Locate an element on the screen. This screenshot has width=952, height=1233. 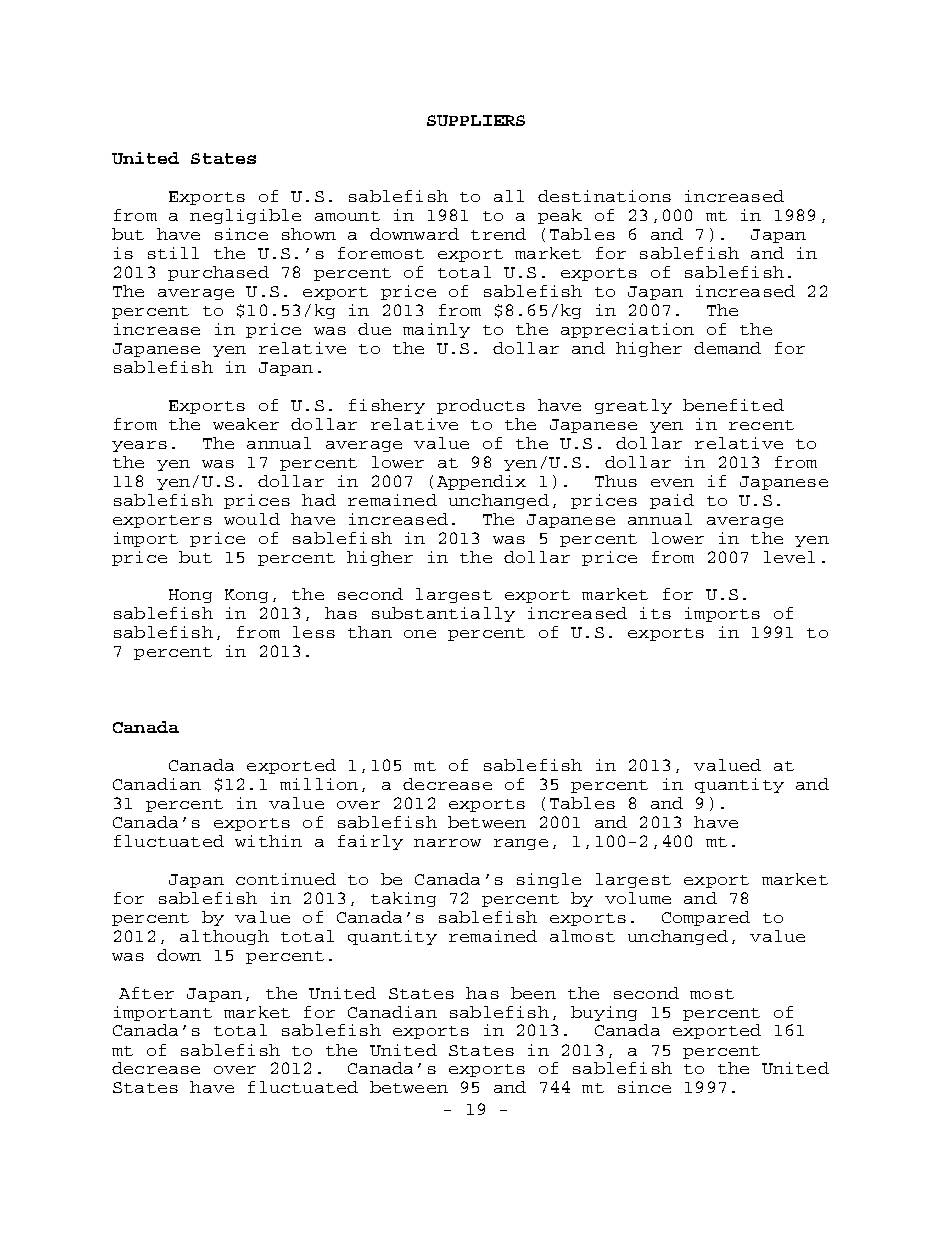
negligible is located at coordinates (245, 216).
